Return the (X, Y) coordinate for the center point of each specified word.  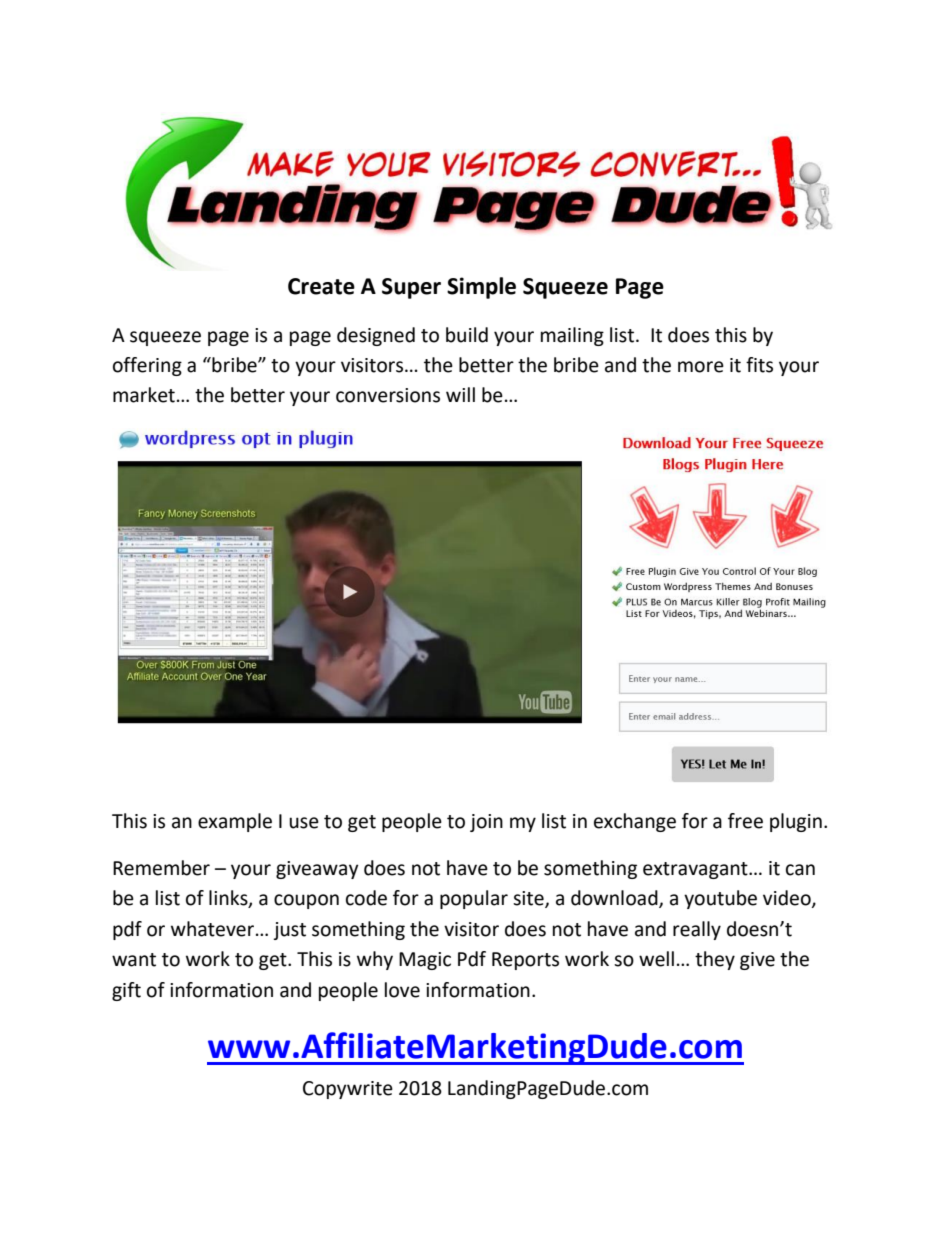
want (134, 960)
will (460, 394)
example (235, 822)
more (701, 367)
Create (321, 286)
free (745, 821)
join (486, 823)
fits (759, 365)
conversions (388, 395)
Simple (481, 288)
